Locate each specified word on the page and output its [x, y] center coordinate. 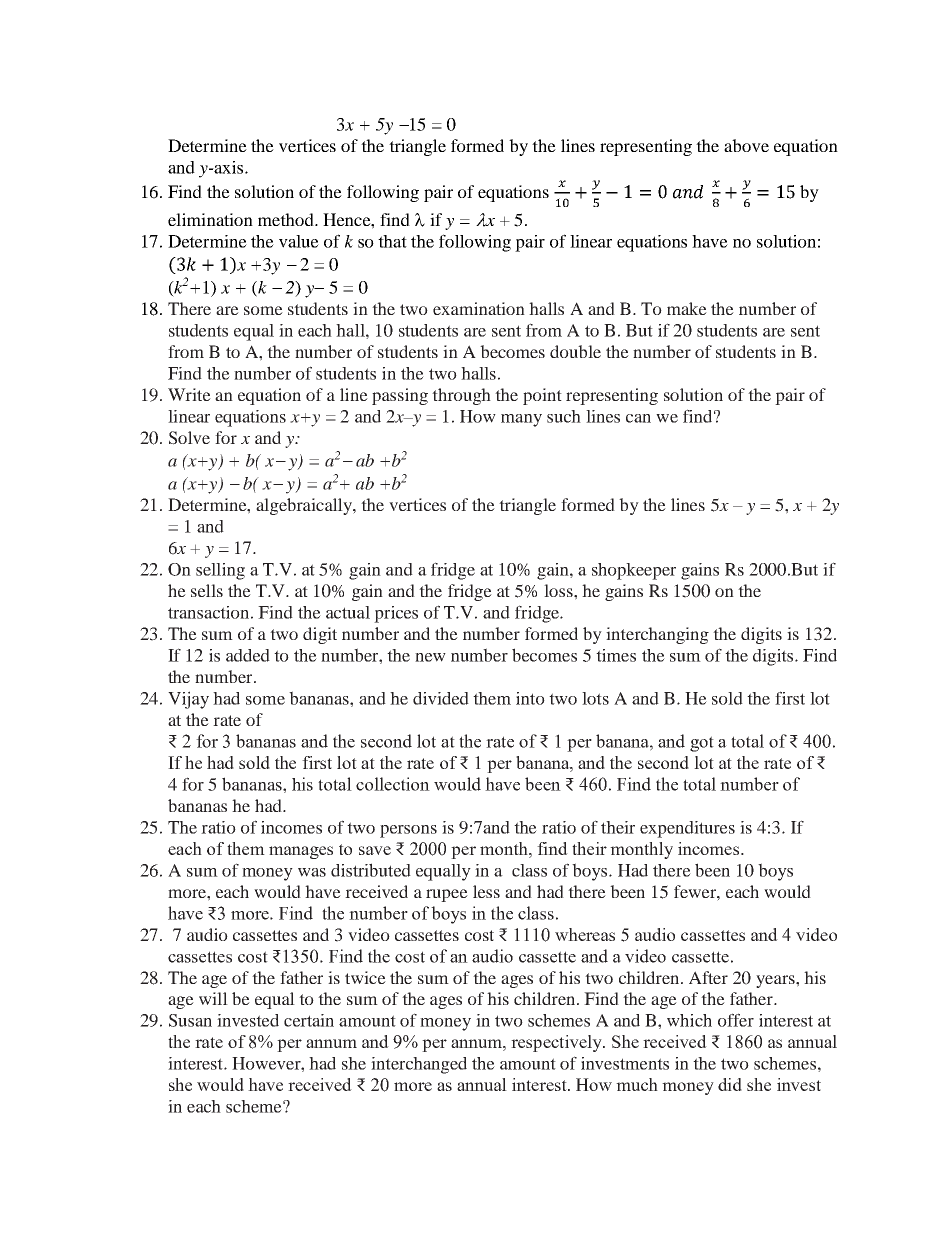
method [287, 219]
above [746, 145]
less [486, 891]
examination [479, 308]
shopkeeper [634, 571]
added [248, 655]
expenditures [687, 829]
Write [189, 394]
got [702, 744]
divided [441, 698]
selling [220, 571]
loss [559, 590]
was [312, 872]
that [392, 241]
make [687, 308]
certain [309, 1020]
